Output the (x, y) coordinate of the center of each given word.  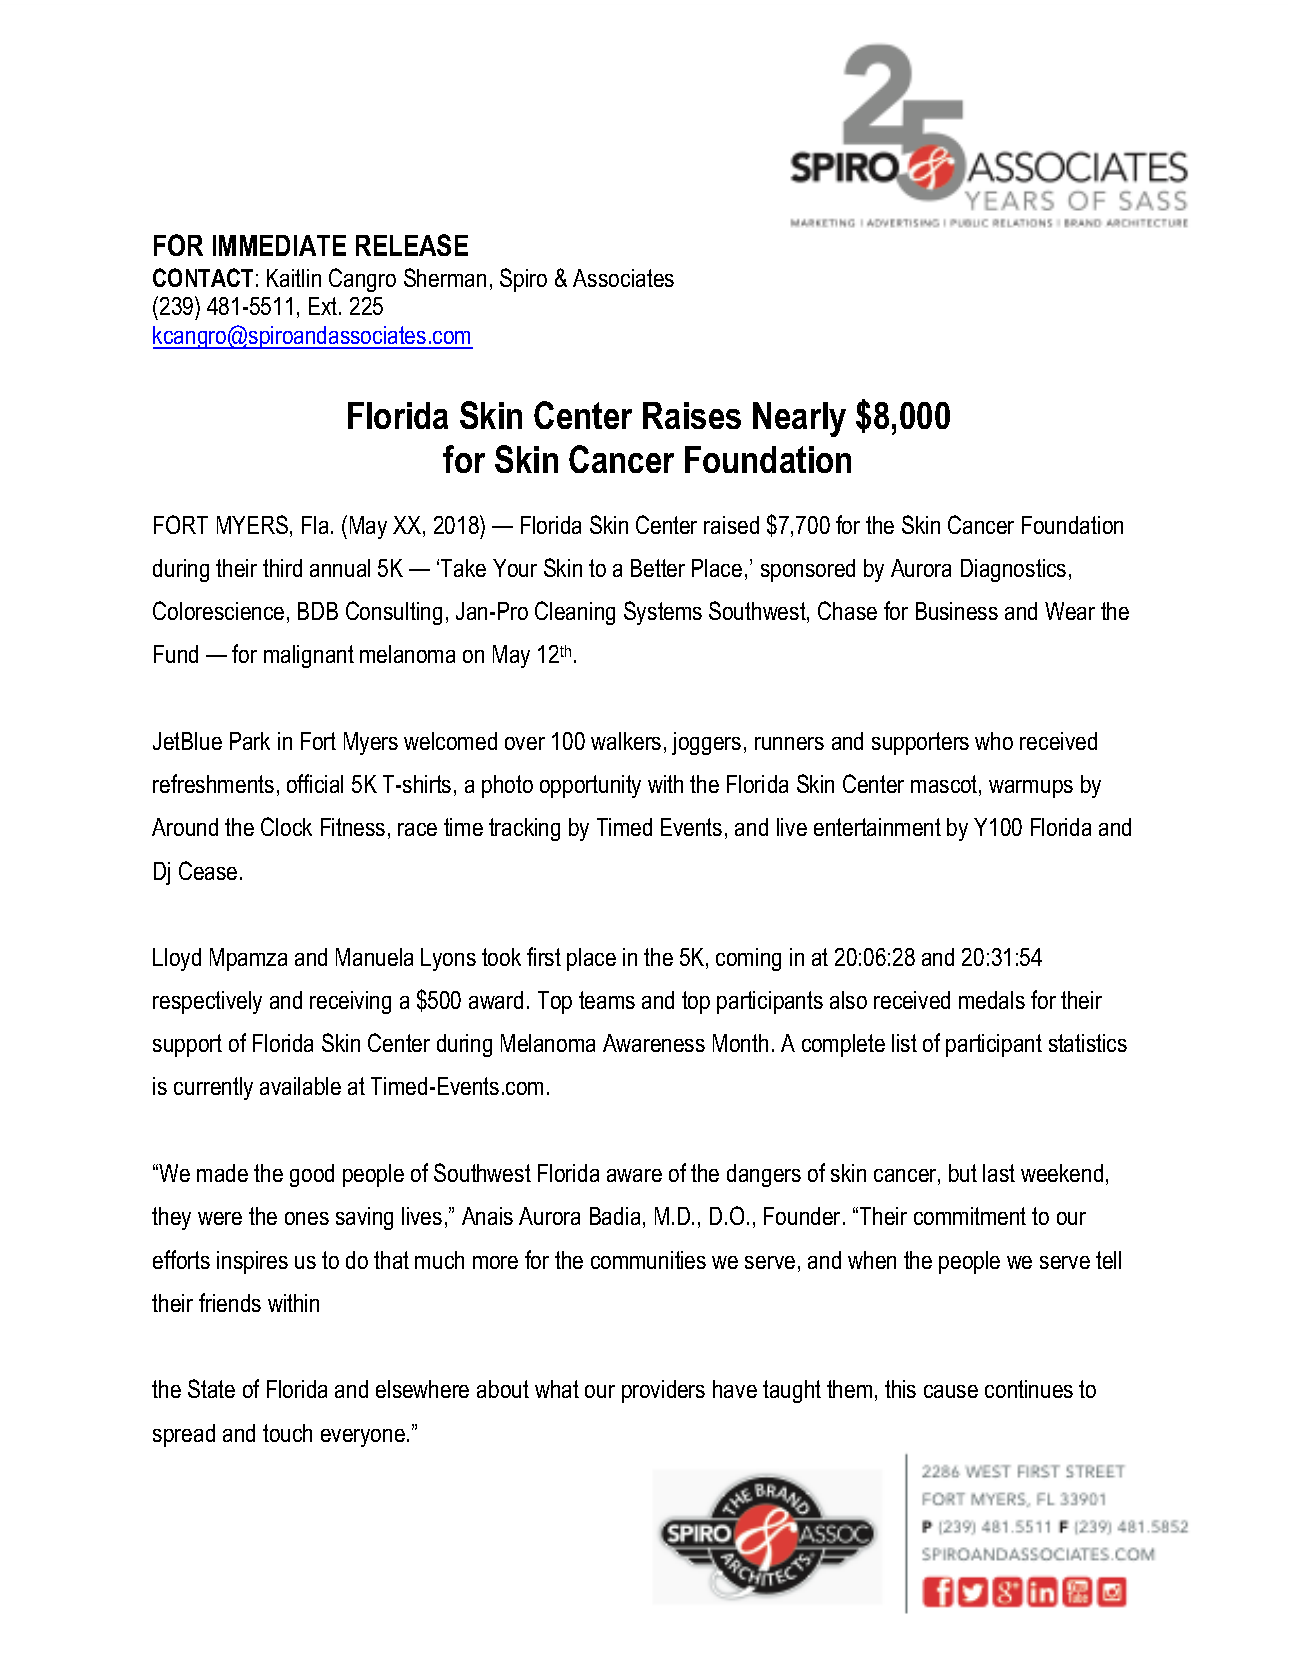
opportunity (590, 786)
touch (287, 1433)
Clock (286, 826)
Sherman (445, 277)
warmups (1031, 789)
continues (1029, 1389)
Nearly (799, 419)
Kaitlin (294, 278)
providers (663, 1391)
